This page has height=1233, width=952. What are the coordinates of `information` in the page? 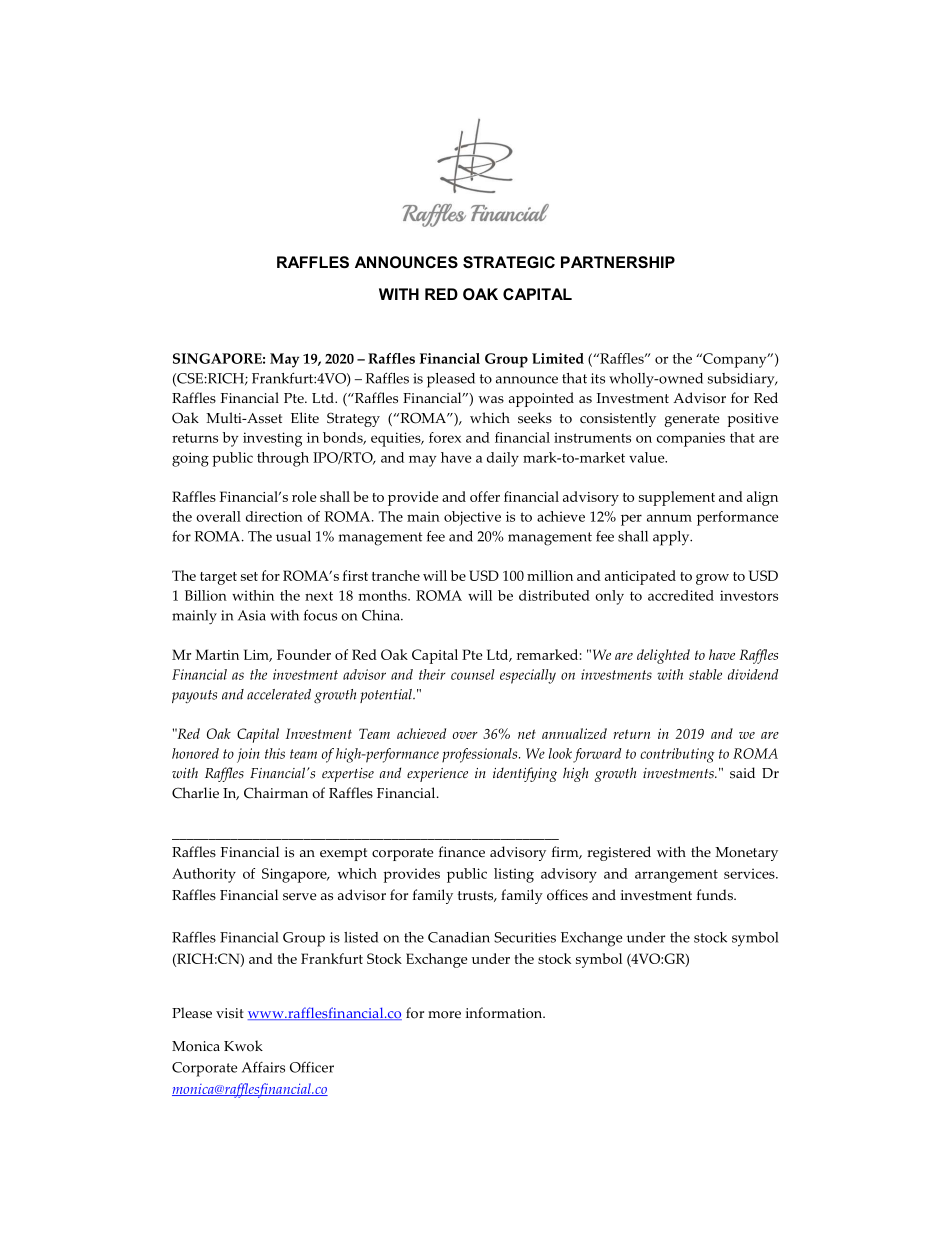 It's located at (505, 1013).
